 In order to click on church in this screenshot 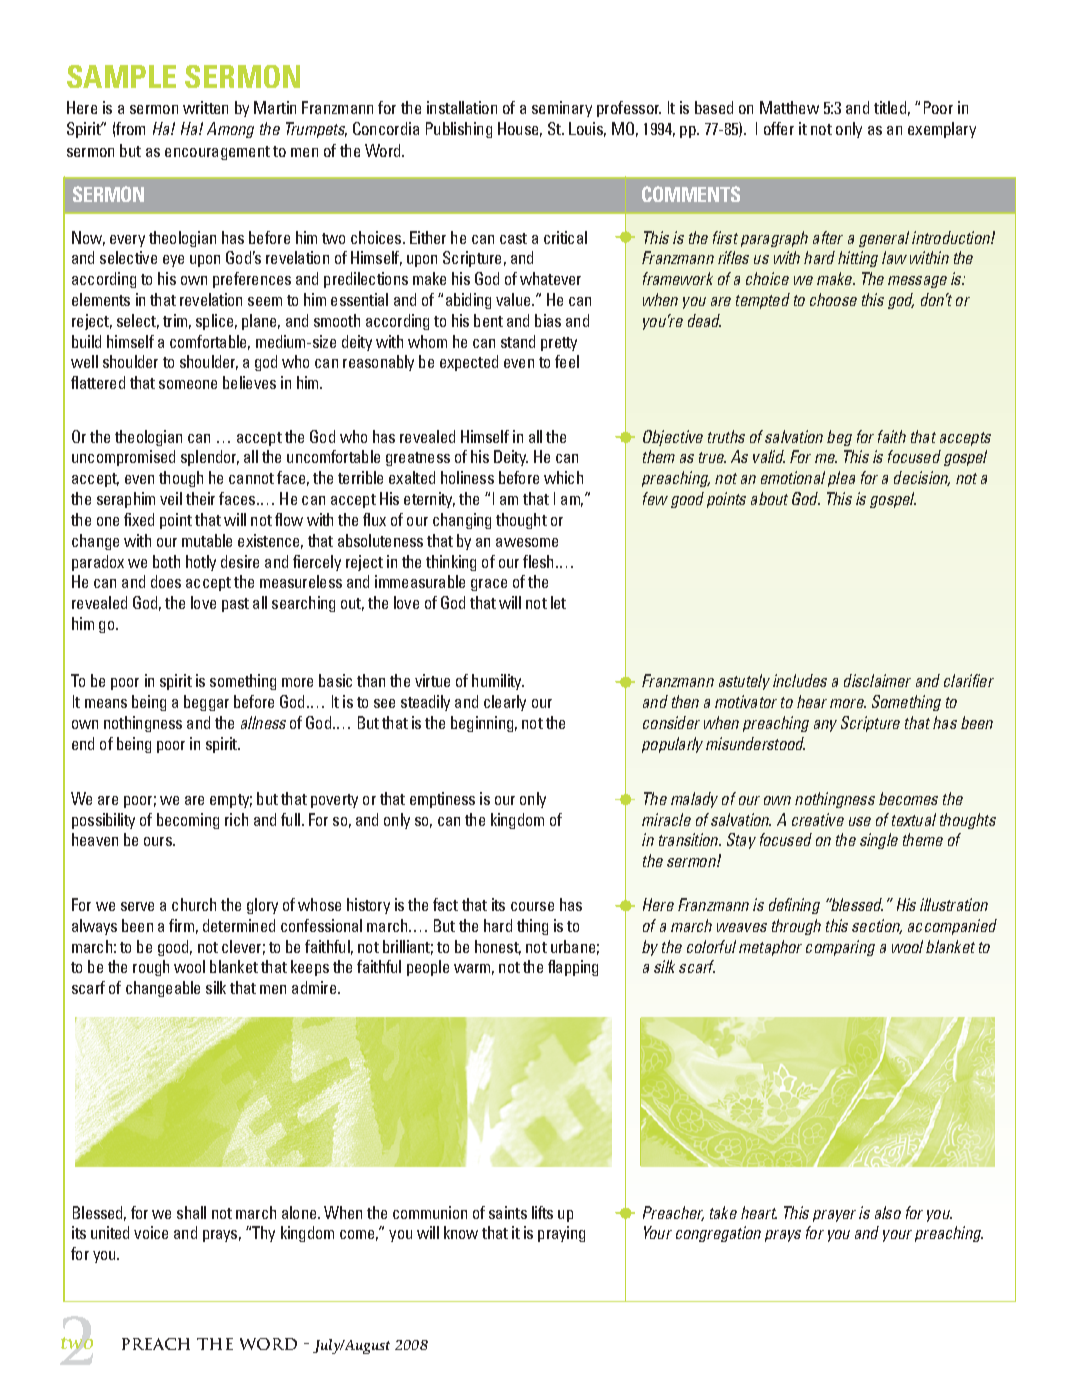, I will do `click(194, 904)`.
